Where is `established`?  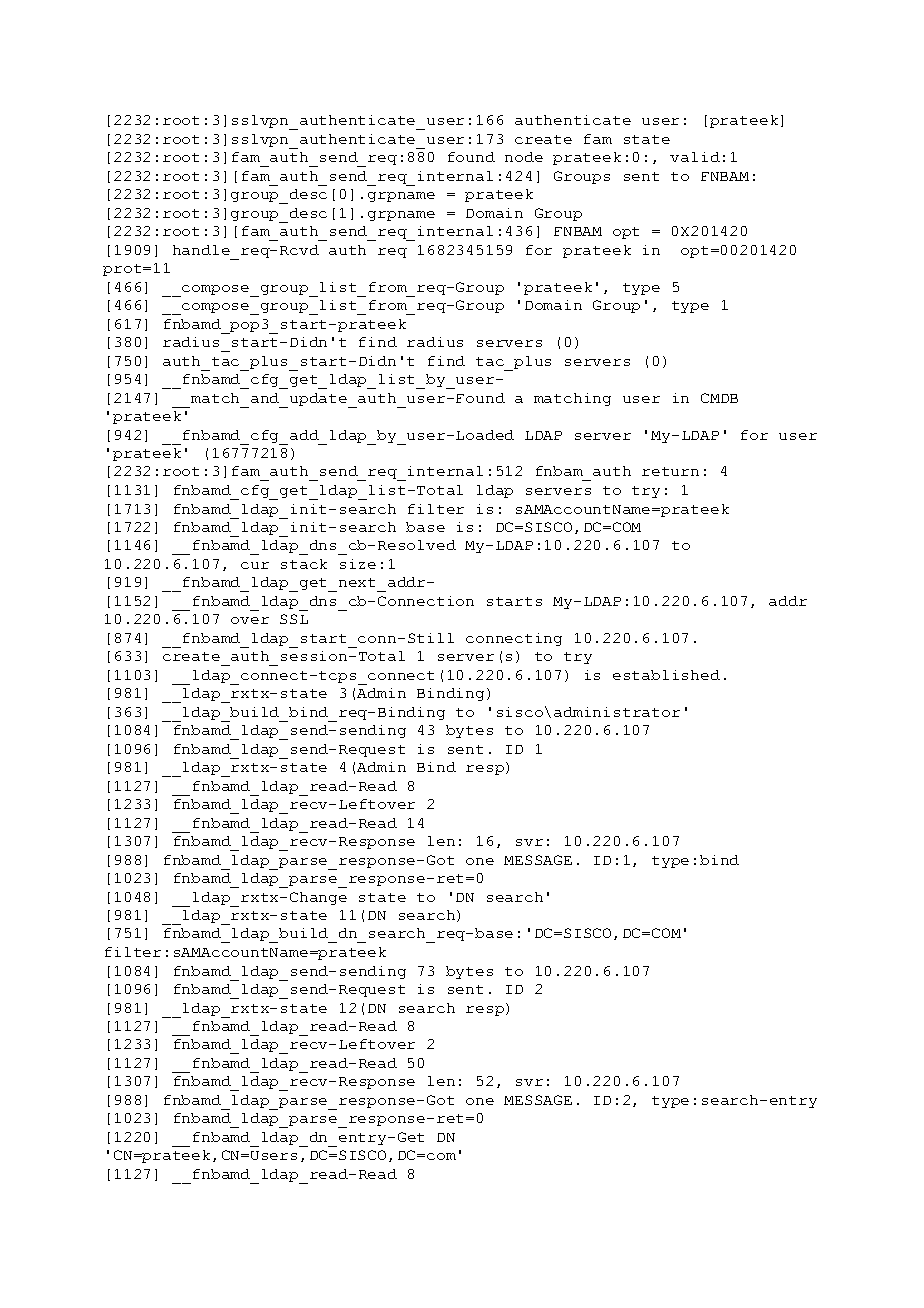
established is located at coordinates (666, 675).
